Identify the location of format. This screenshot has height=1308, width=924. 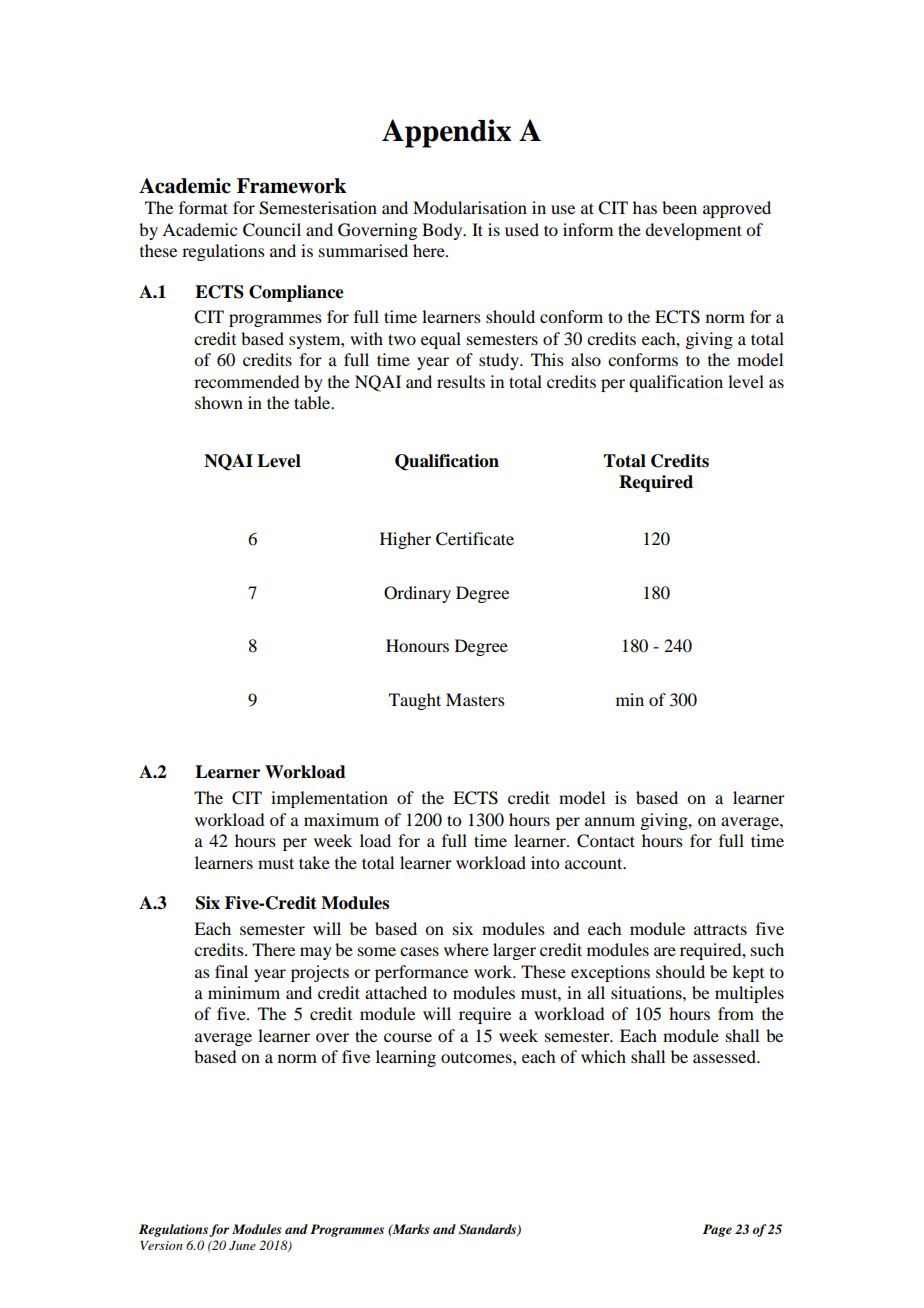
(203, 207).
